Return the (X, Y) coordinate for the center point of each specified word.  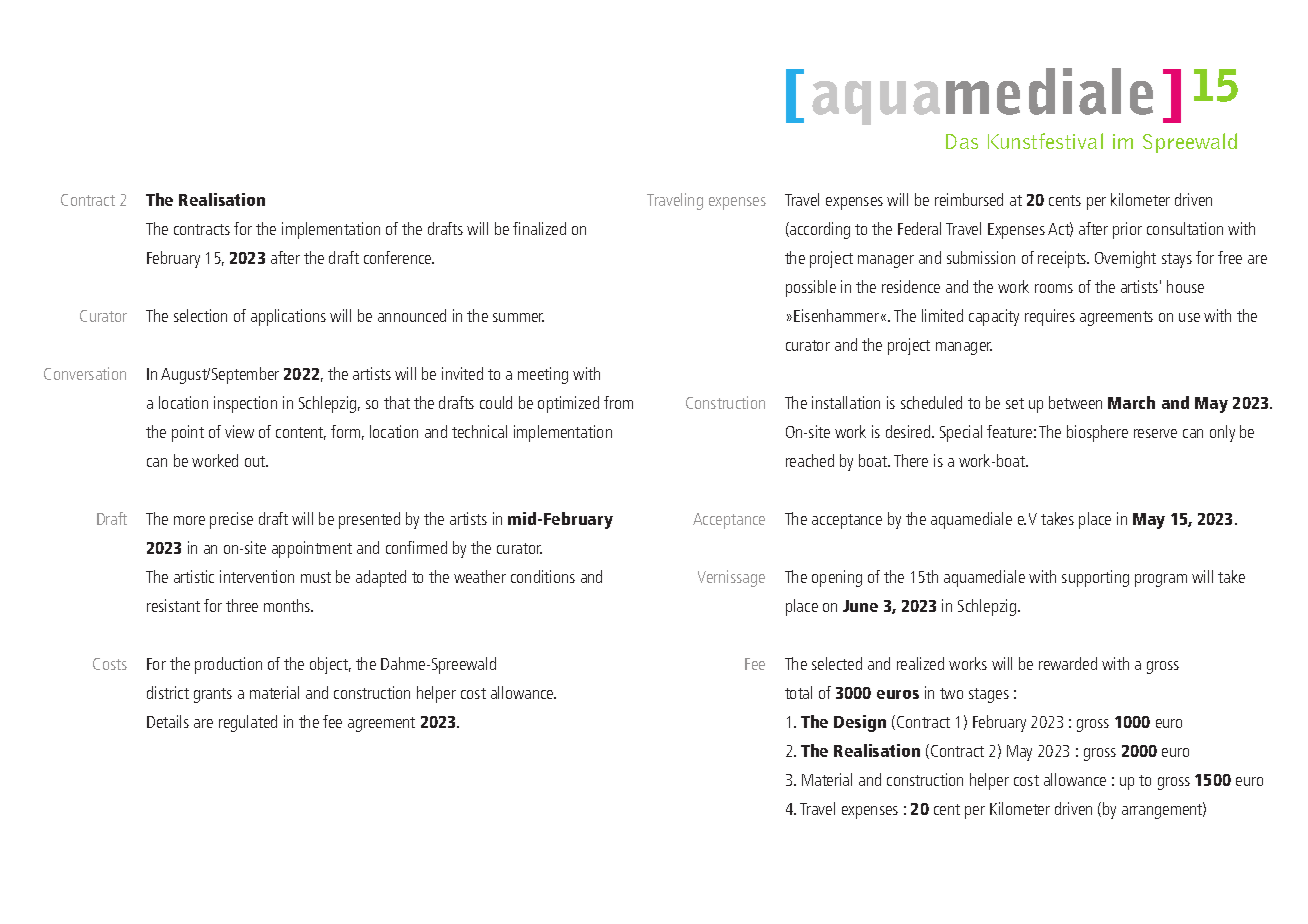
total (798, 692)
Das (962, 141)
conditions (543, 576)
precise (231, 520)
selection (200, 315)
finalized (539, 228)
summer (518, 317)
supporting (1095, 578)
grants (213, 695)
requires (1050, 317)
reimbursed (969, 199)
